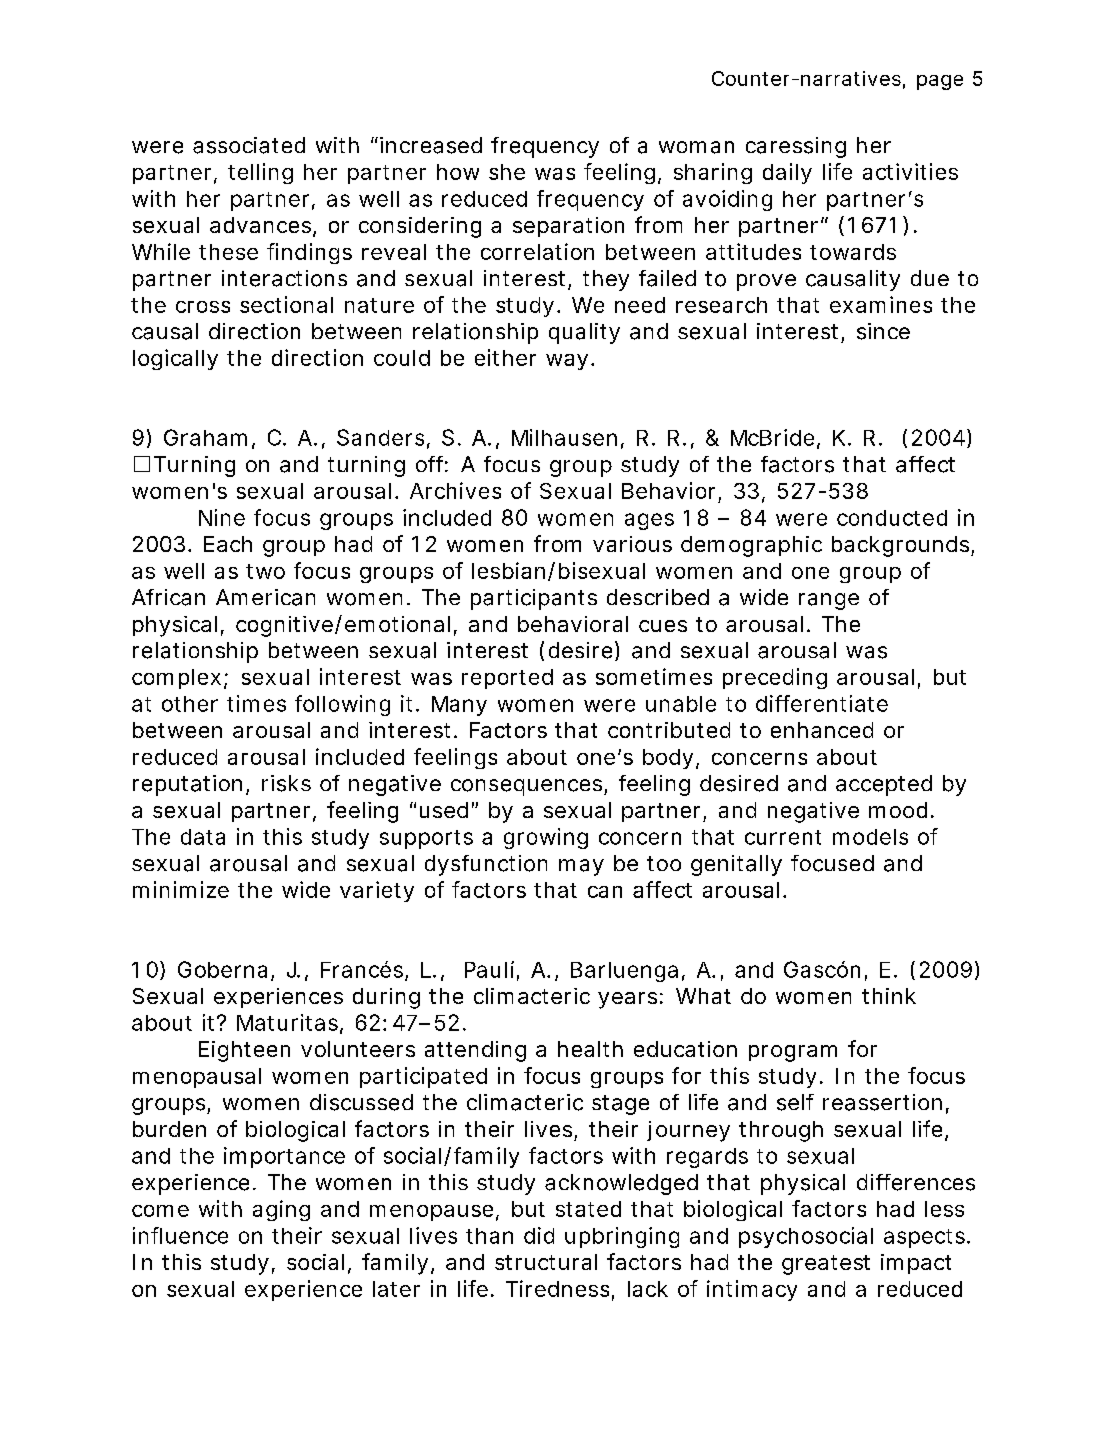 Image resolution: width=1116 pixels, height=1444 pixels. What do you see at coordinates (244, 1051) in the screenshot?
I see `Eighteen` at bounding box center [244, 1051].
